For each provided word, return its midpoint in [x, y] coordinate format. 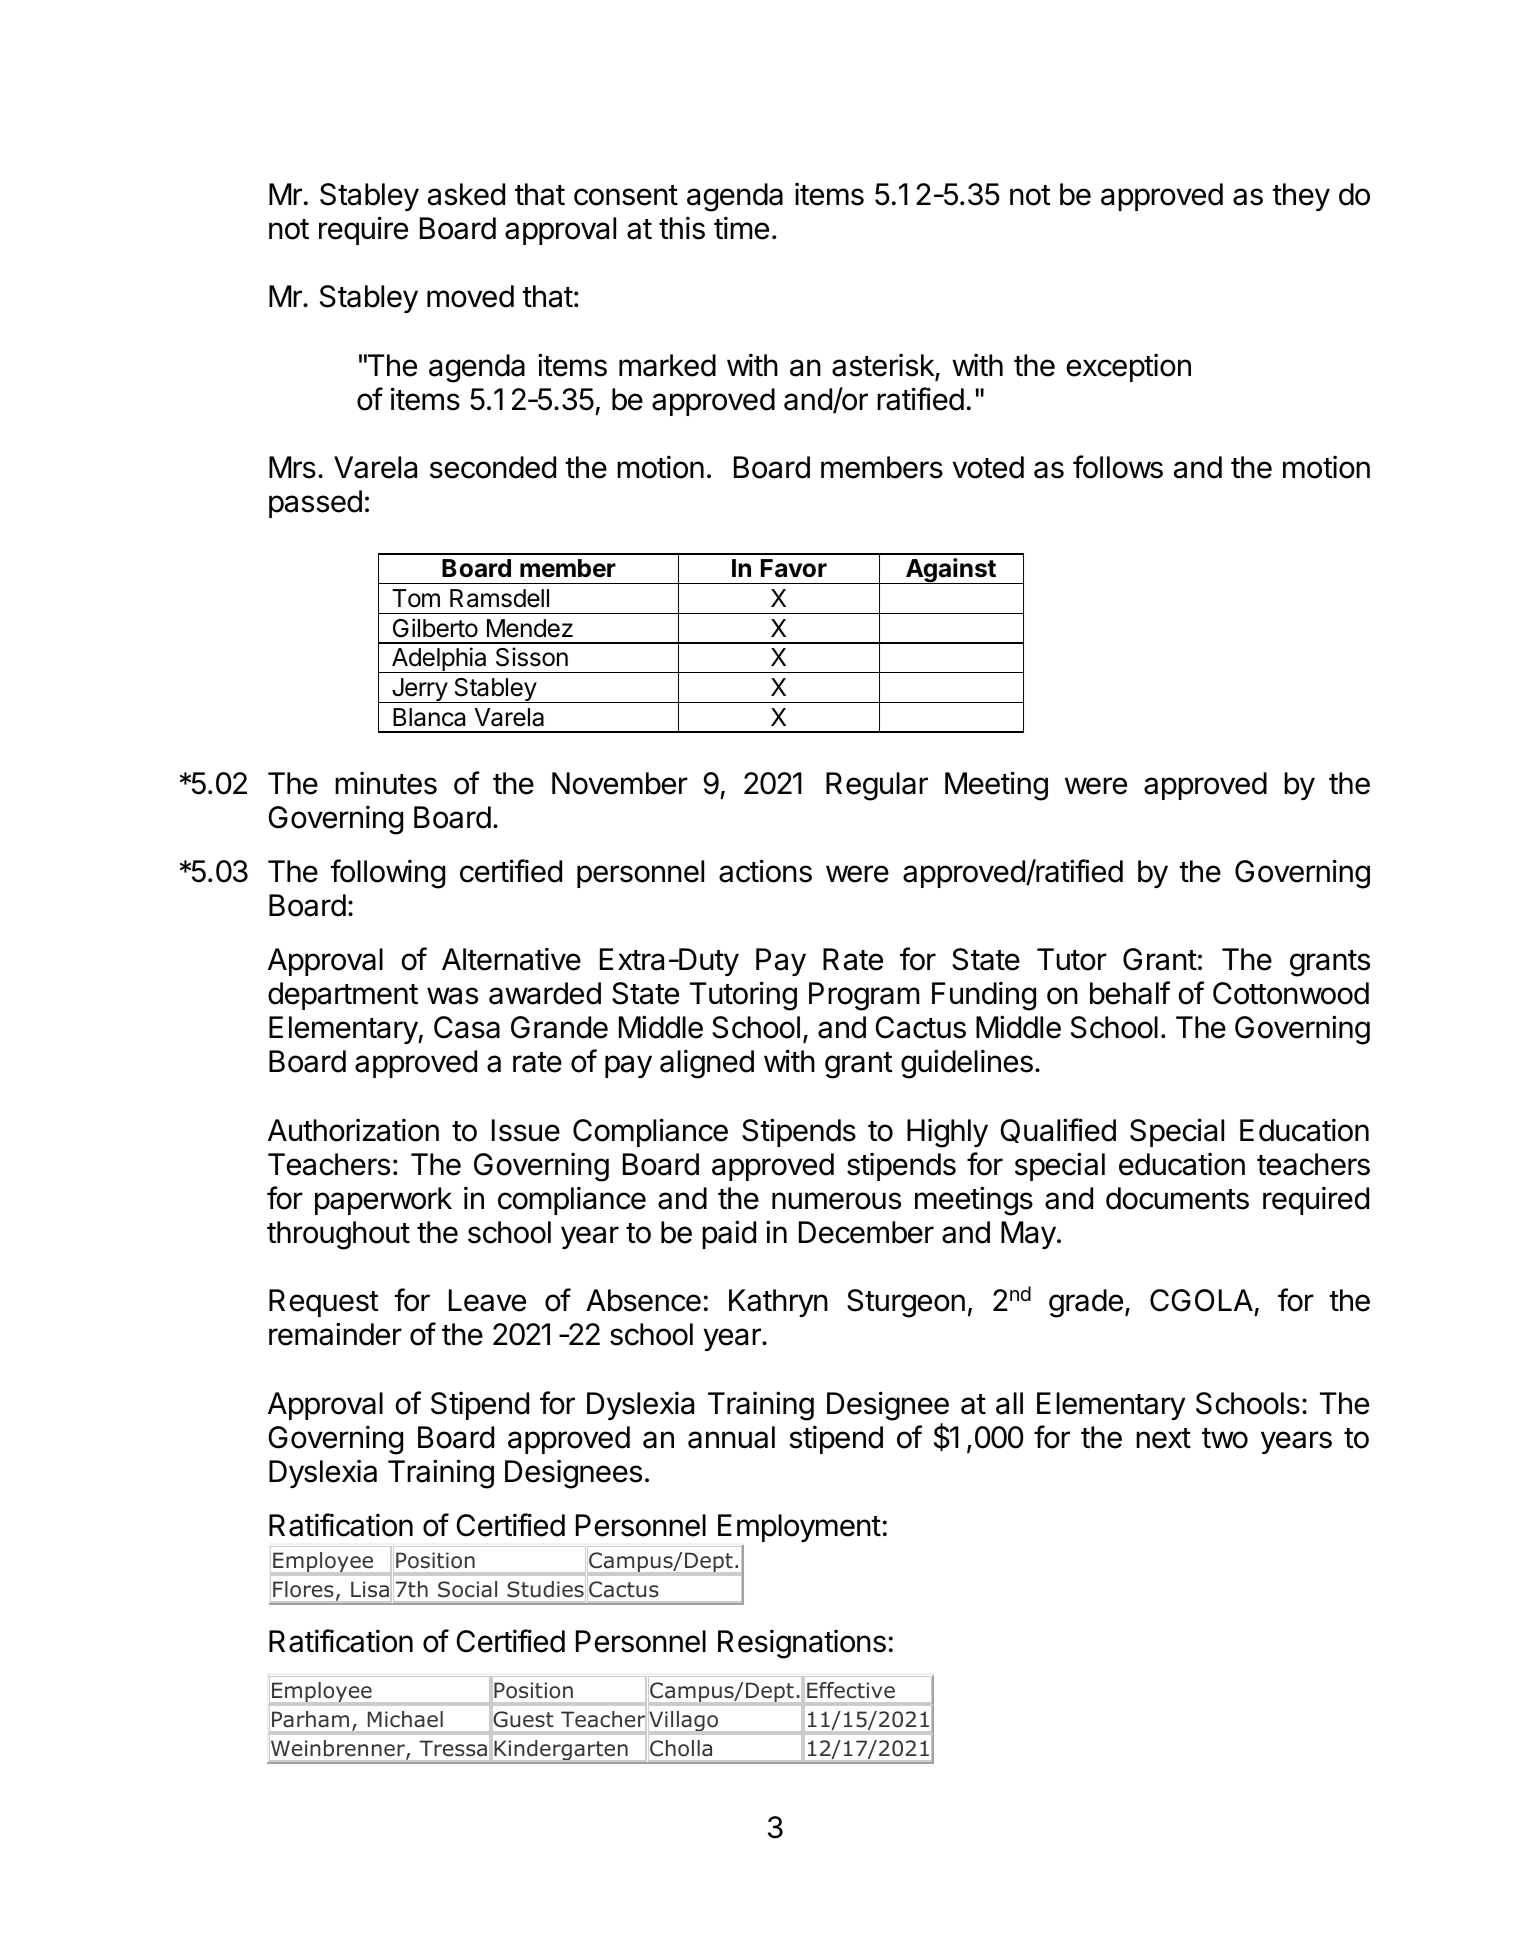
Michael [405, 1719]
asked [466, 194]
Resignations [802, 1644]
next [1163, 1438]
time [741, 228]
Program [864, 996]
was [452, 996]
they [1301, 197]
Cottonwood [1291, 993]
